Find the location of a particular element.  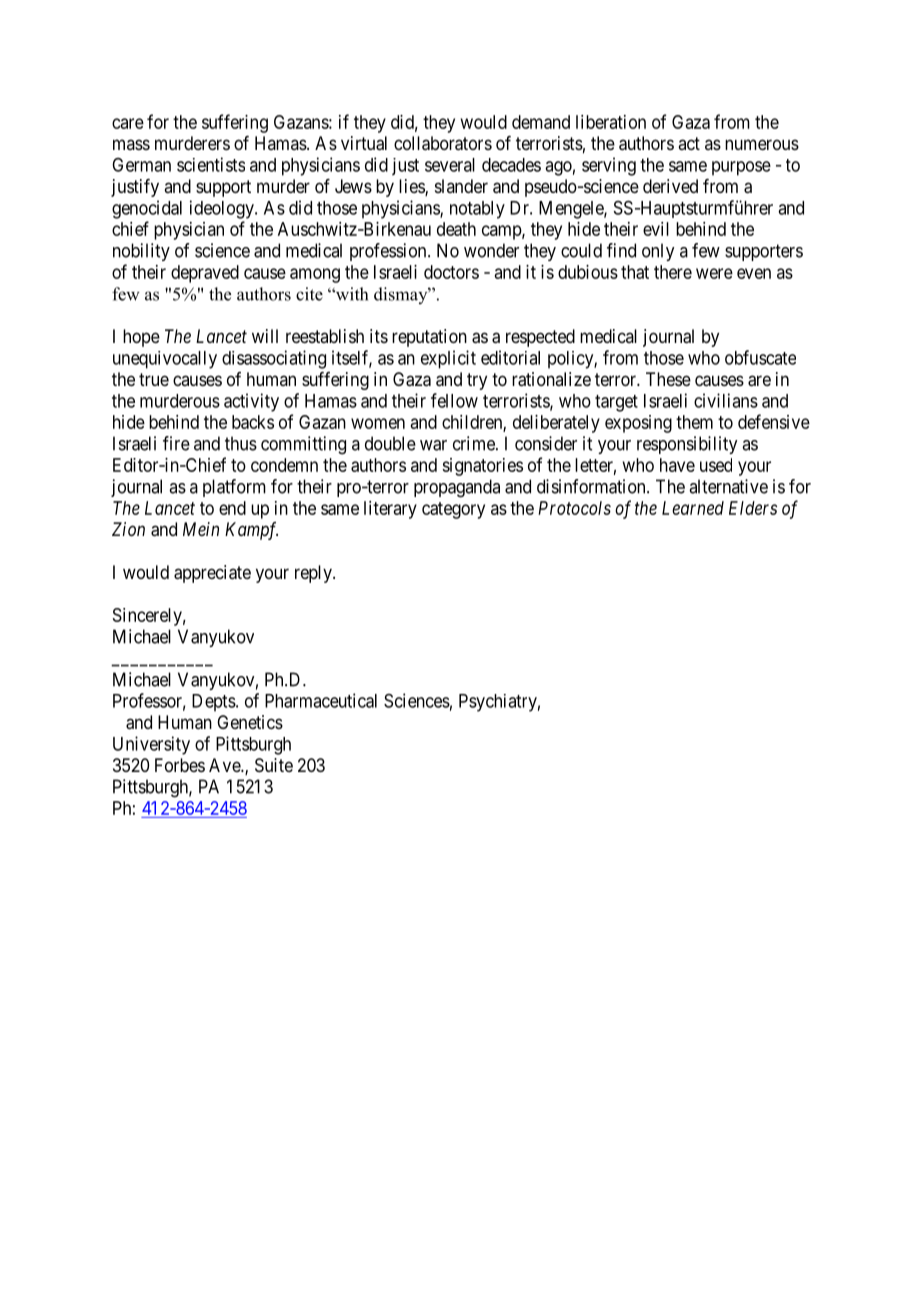

doctors is located at coordinates (451, 272).
